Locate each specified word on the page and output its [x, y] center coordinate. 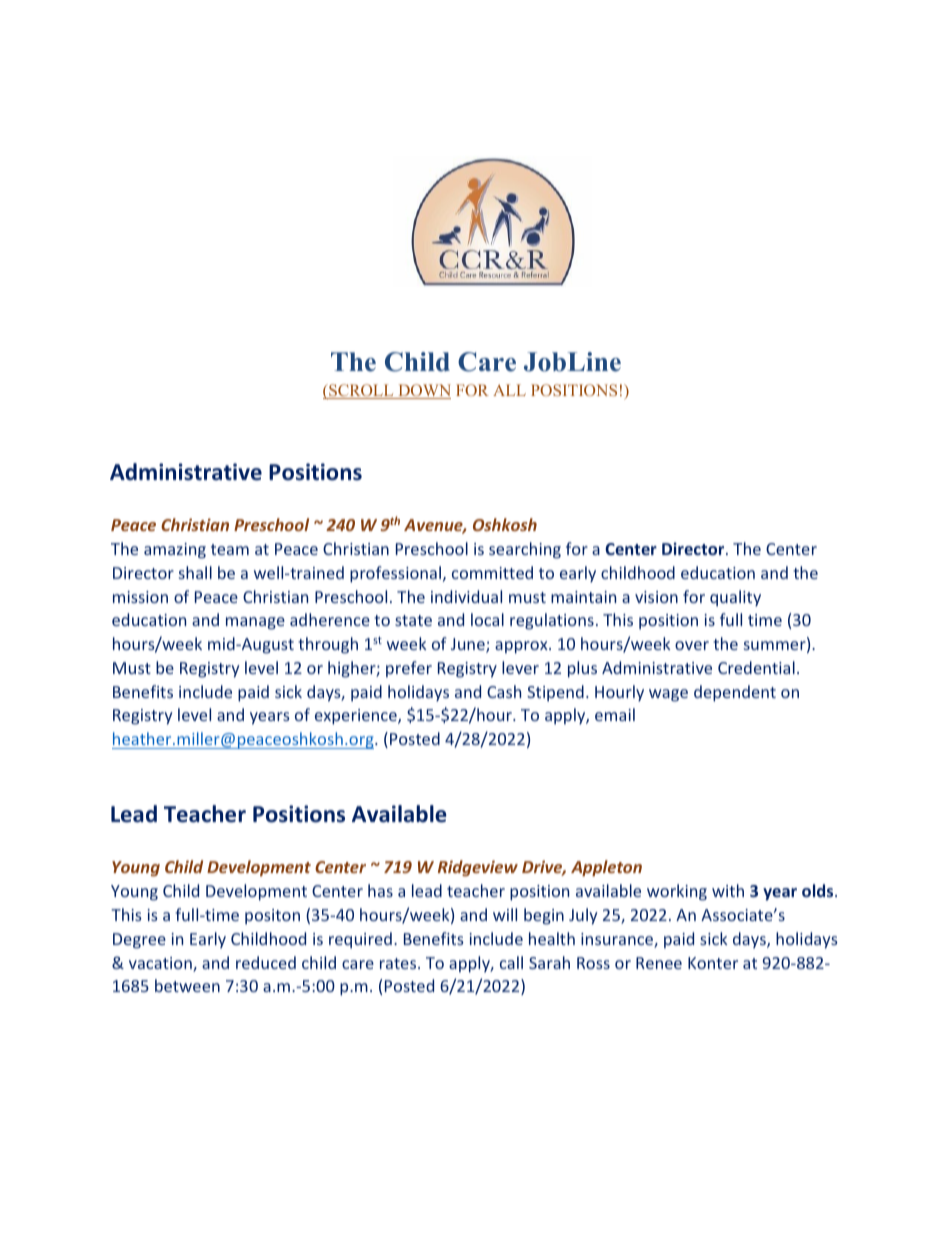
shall [195, 572]
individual [466, 596]
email [615, 714]
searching [525, 550]
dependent [735, 693]
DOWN [423, 391]
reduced [266, 962]
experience [357, 717]
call [511, 962]
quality [735, 598]
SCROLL [361, 391]
